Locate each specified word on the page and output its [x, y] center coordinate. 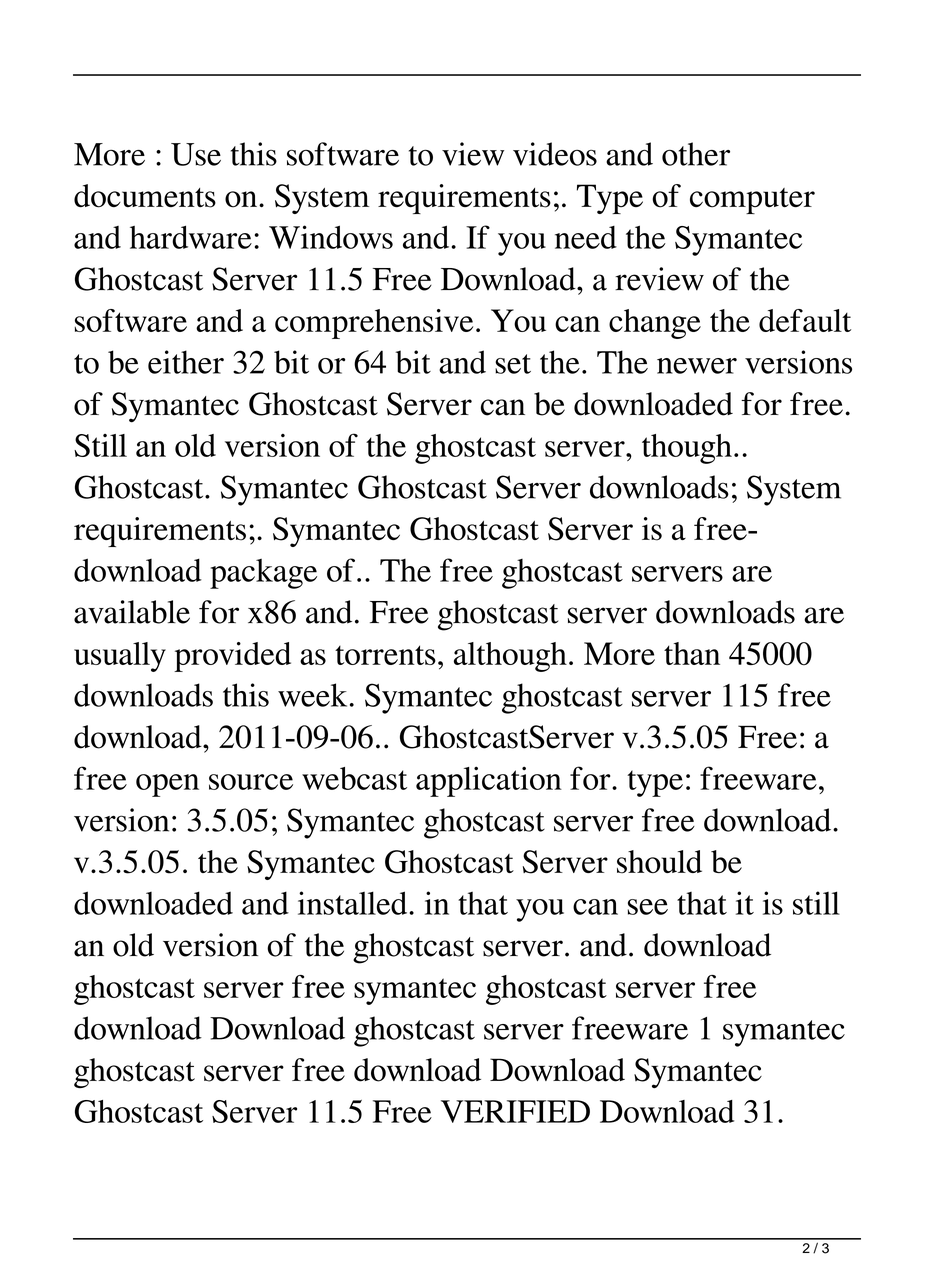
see [648, 907]
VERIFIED [515, 1111]
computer [752, 201]
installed [354, 903]
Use [196, 154]
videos [555, 154]
